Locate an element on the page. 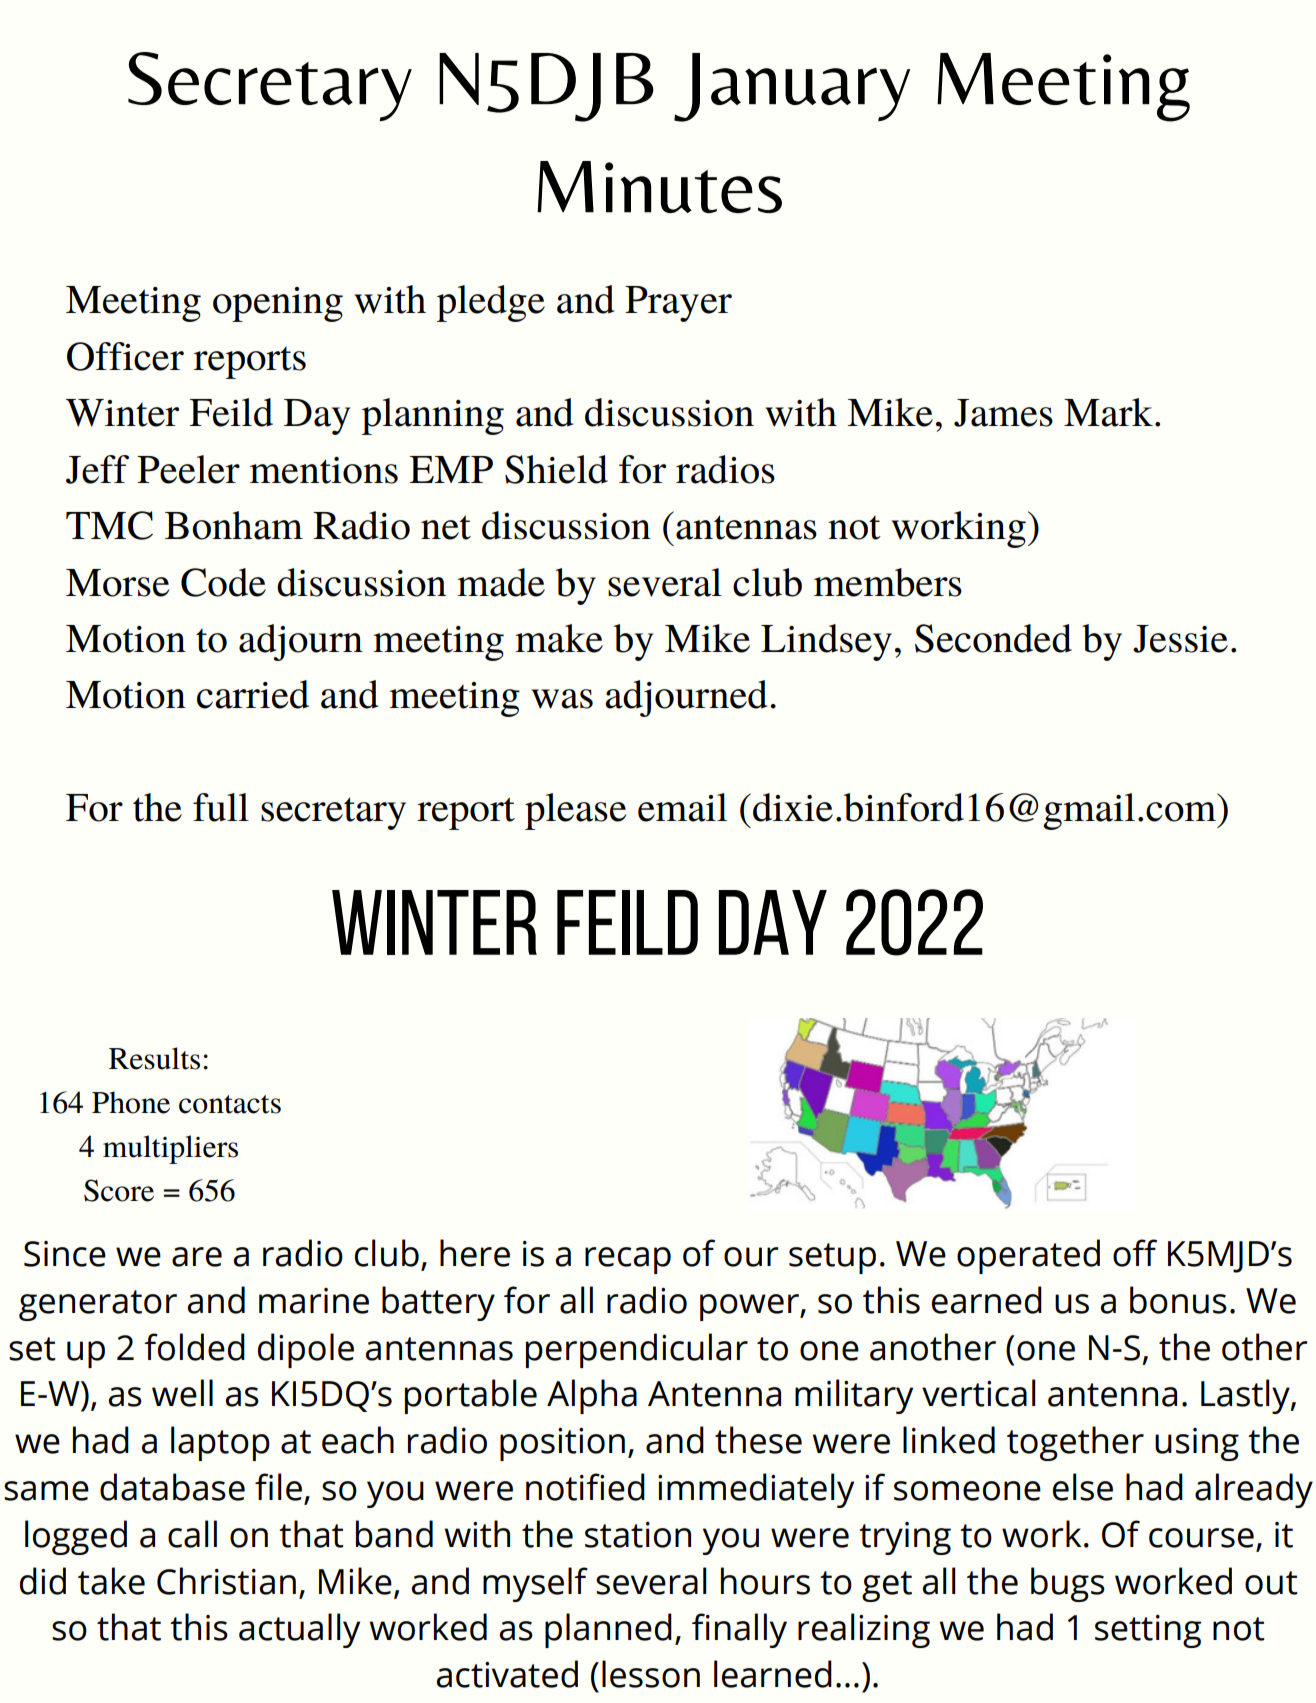 This document has width=1316, height=1703. Christian is located at coordinates (226, 1581).
